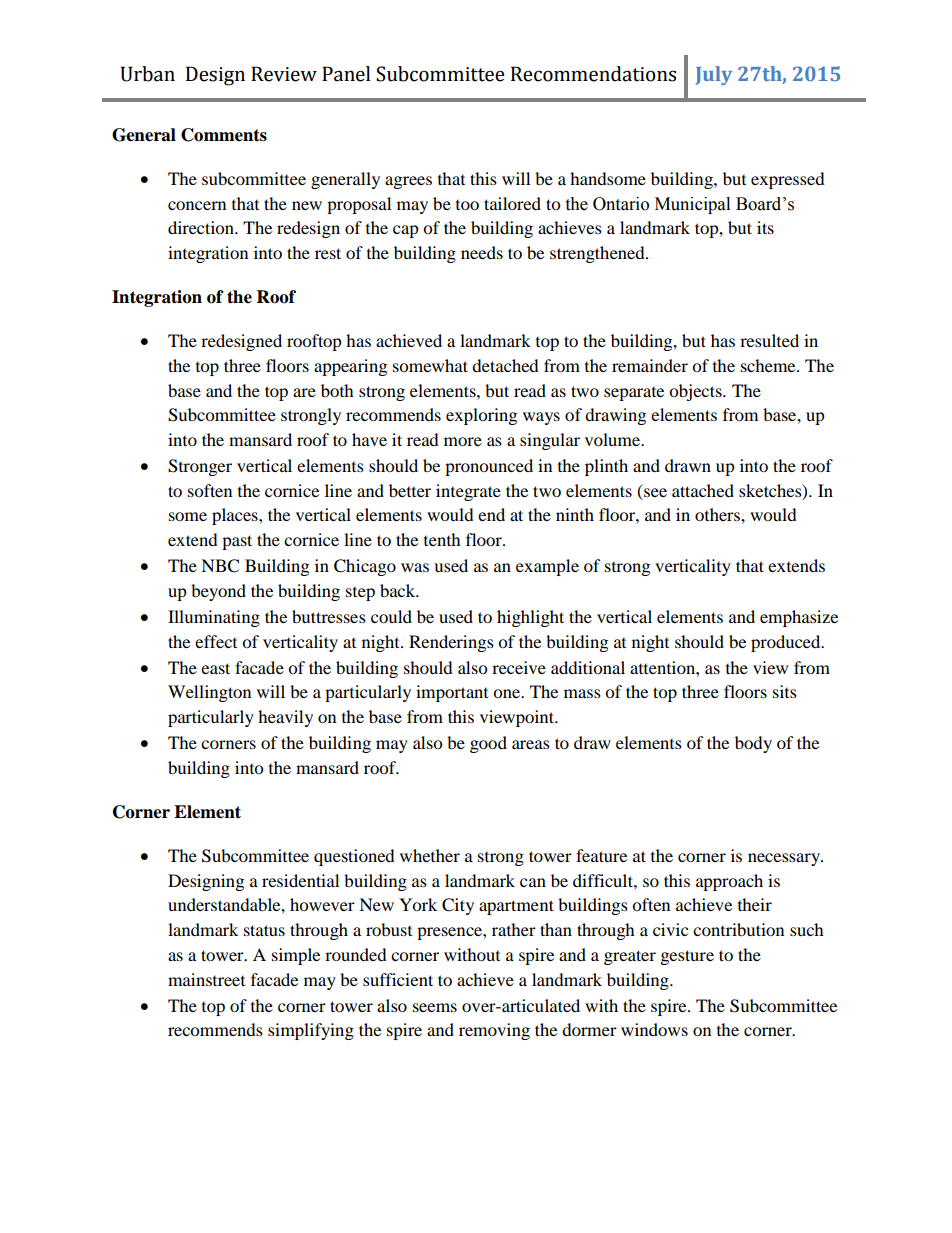  I want to click on simplifying, so click(311, 1031).
